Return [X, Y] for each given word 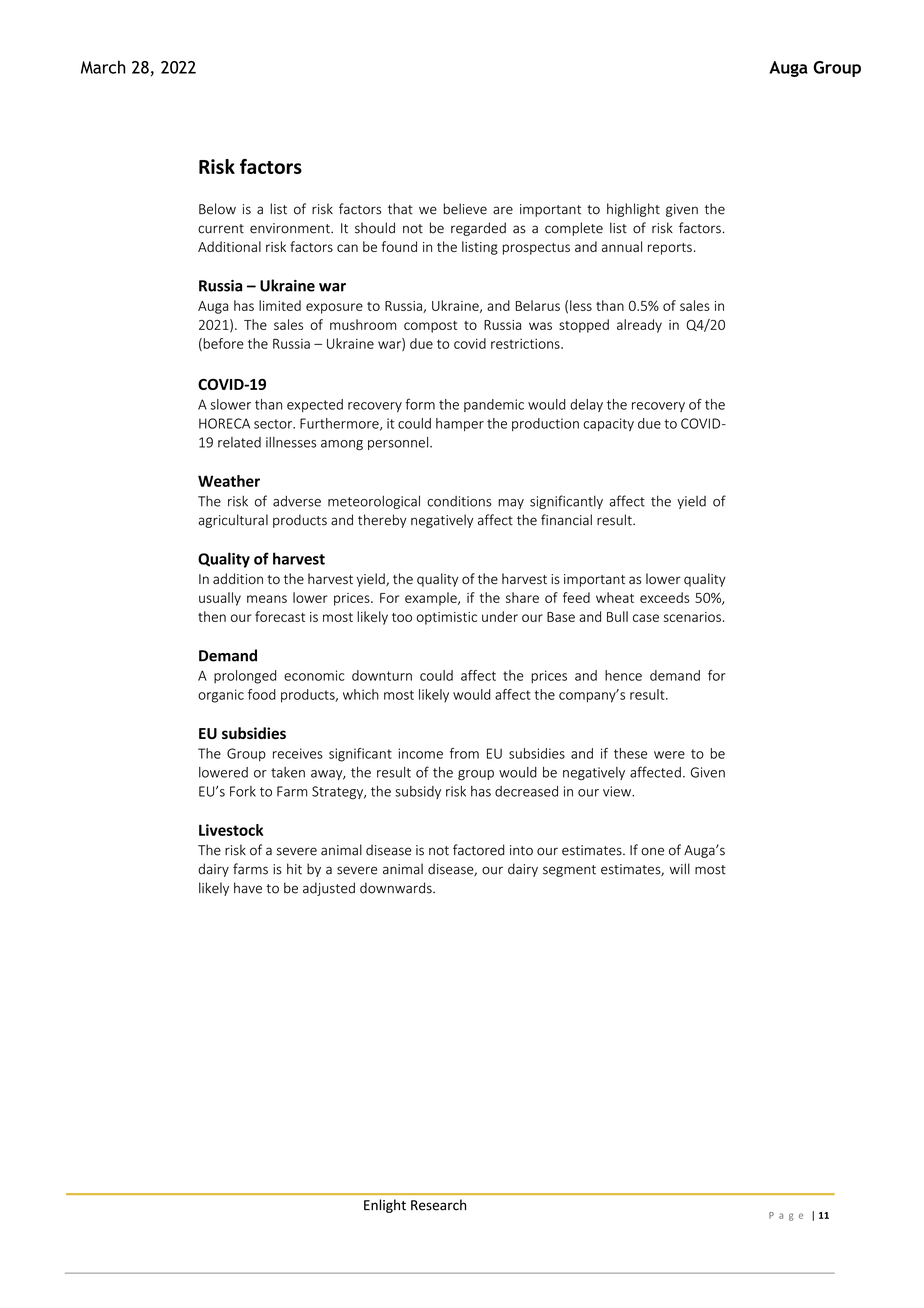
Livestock [231, 830]
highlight [633, 210]
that [400, 209]
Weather [229, 481]
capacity [609, 424]
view [618, 791]
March [103, 67]
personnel [399, 443]
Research [438, 1205]
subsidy [418, 792]
